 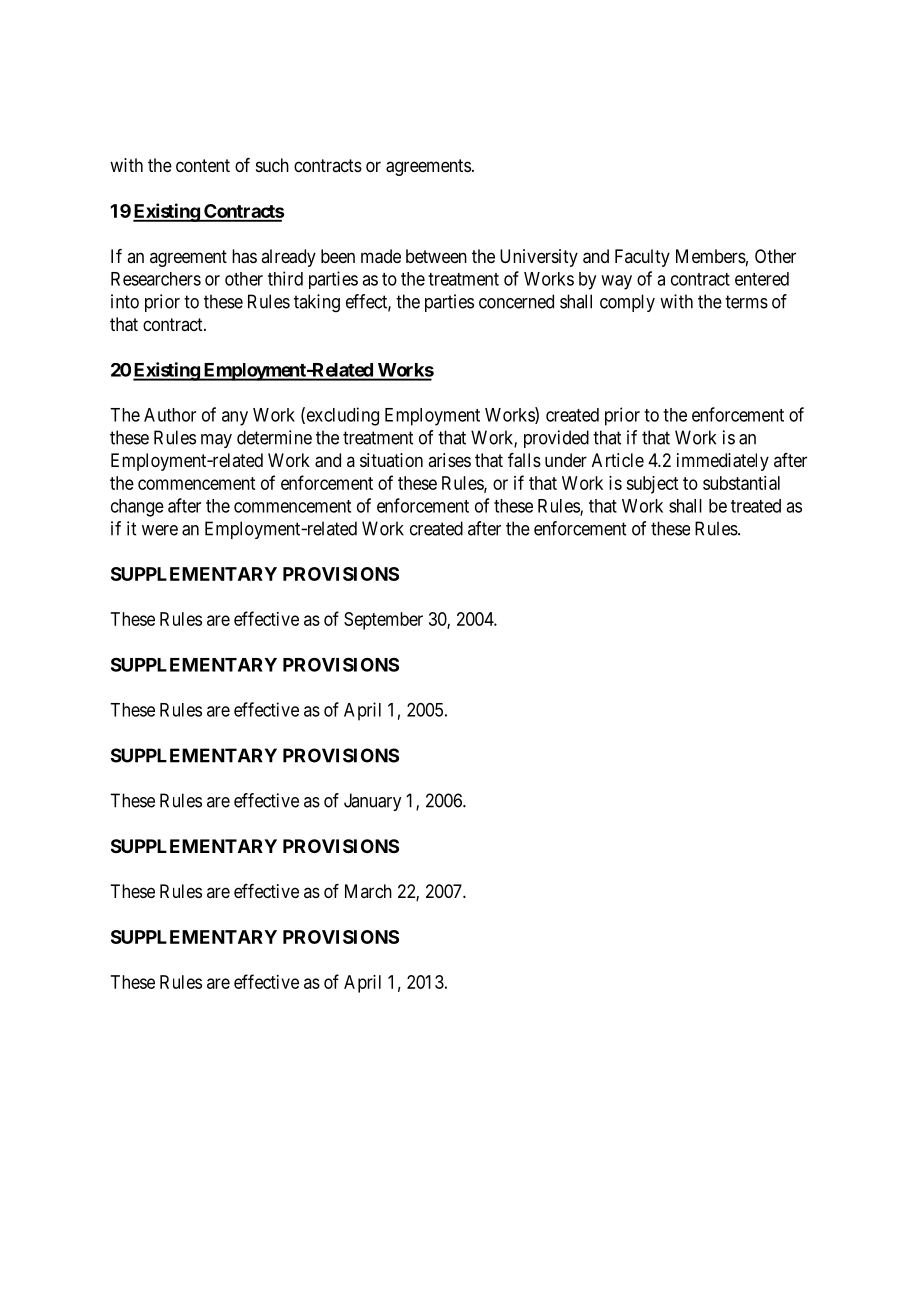 What do you see at coordinates (372, 802) in the screenshot?
I see `January` at bounding box center [372, 802].
